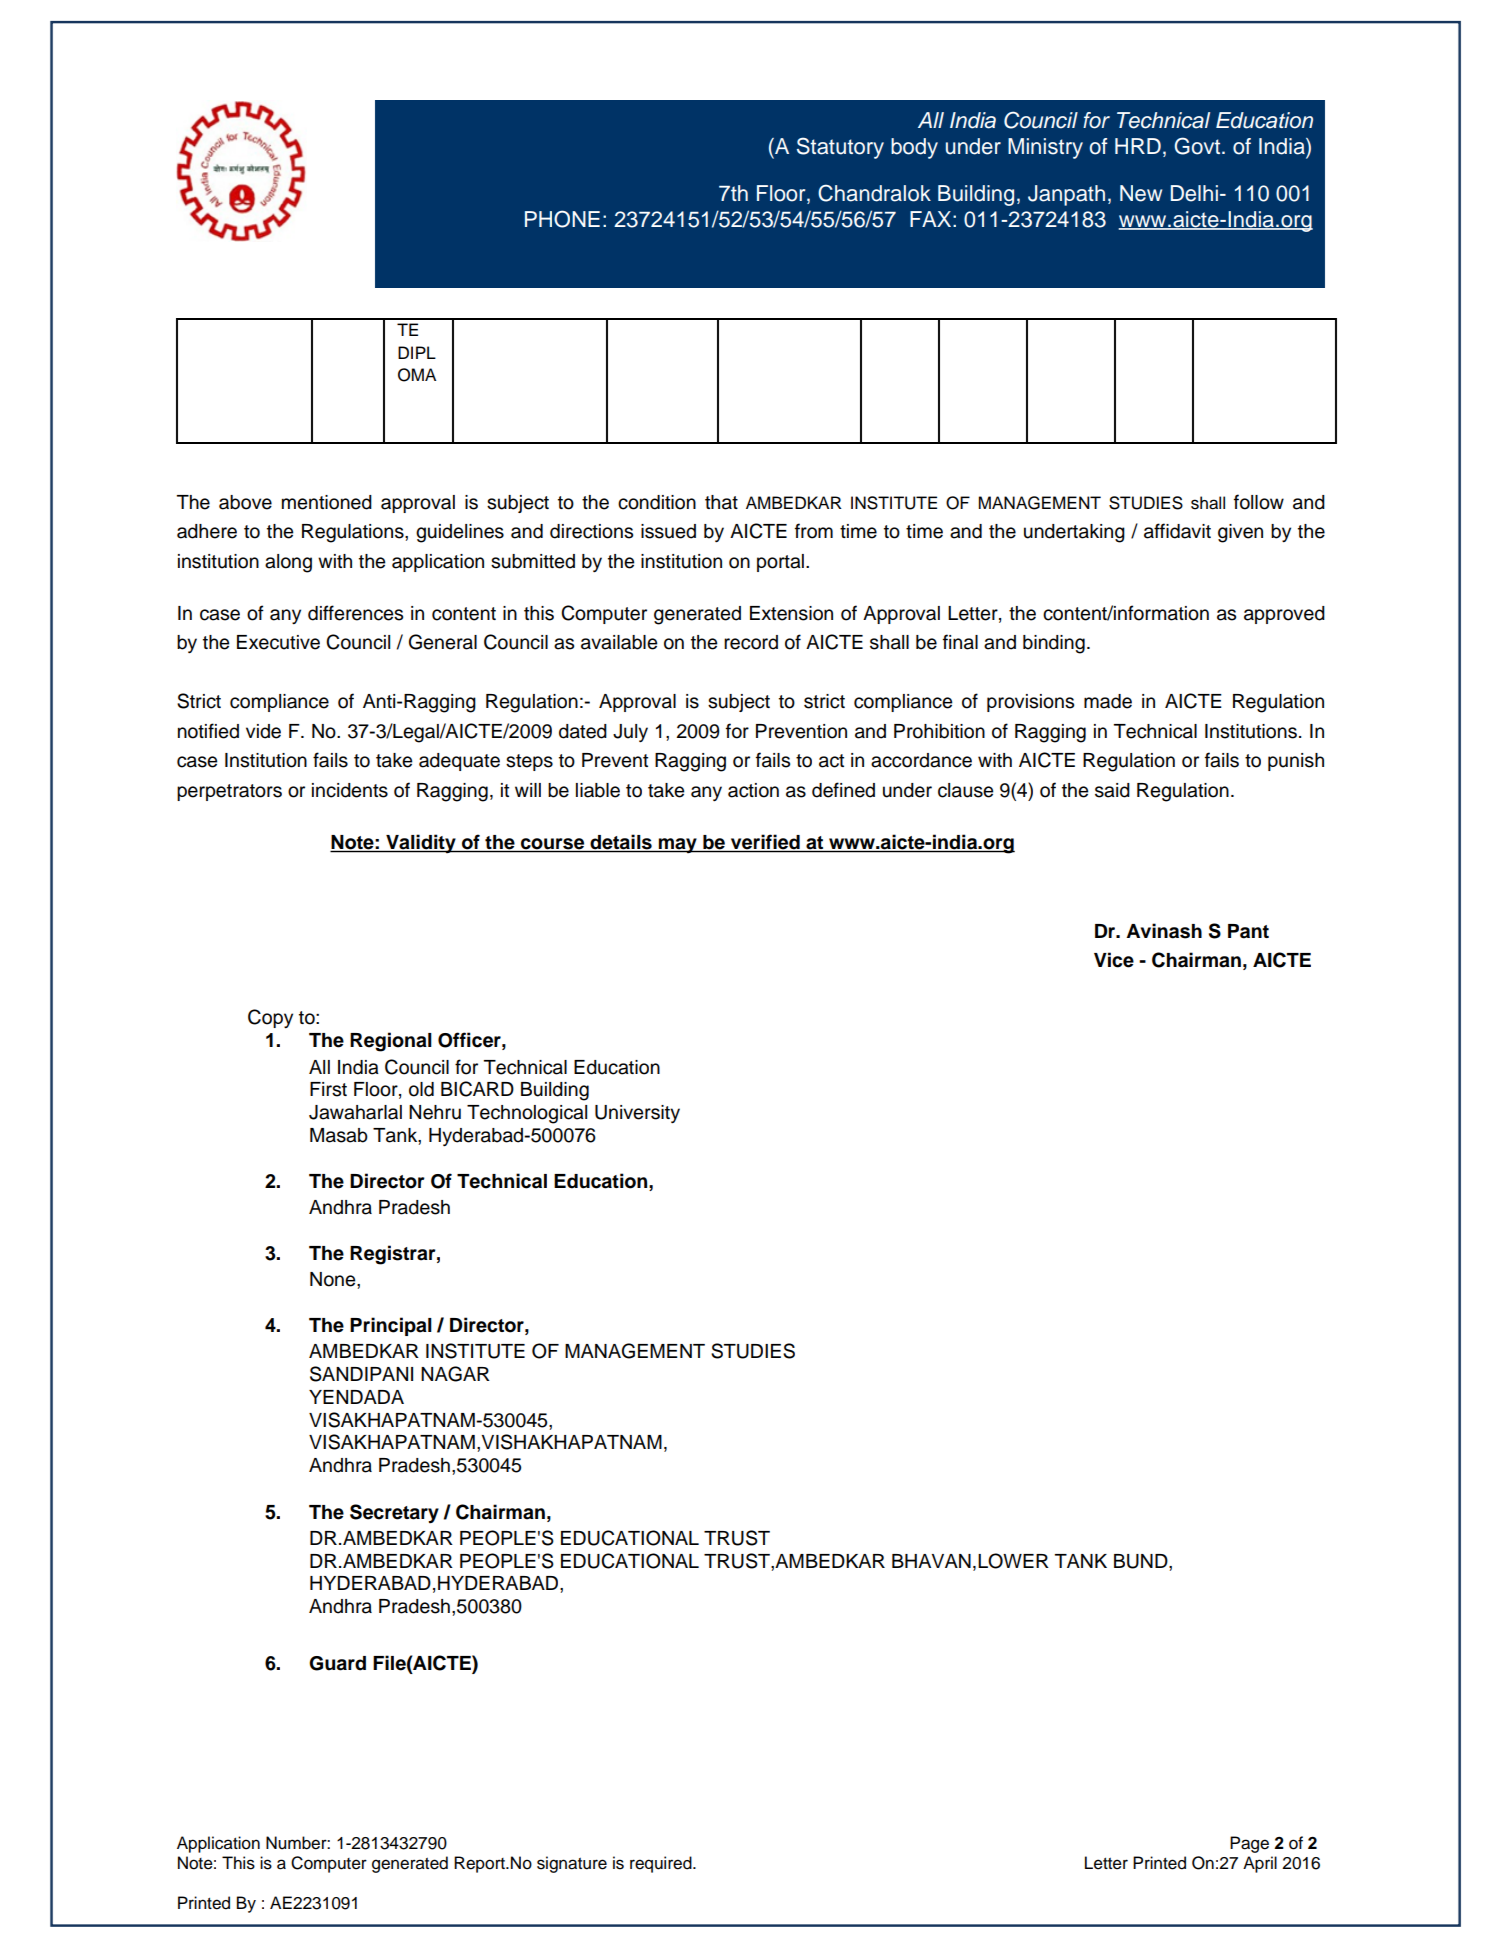  What do you see at coordinates (417, 352) in the document?
I see `DIPL` at bounding box center [417, 352].
